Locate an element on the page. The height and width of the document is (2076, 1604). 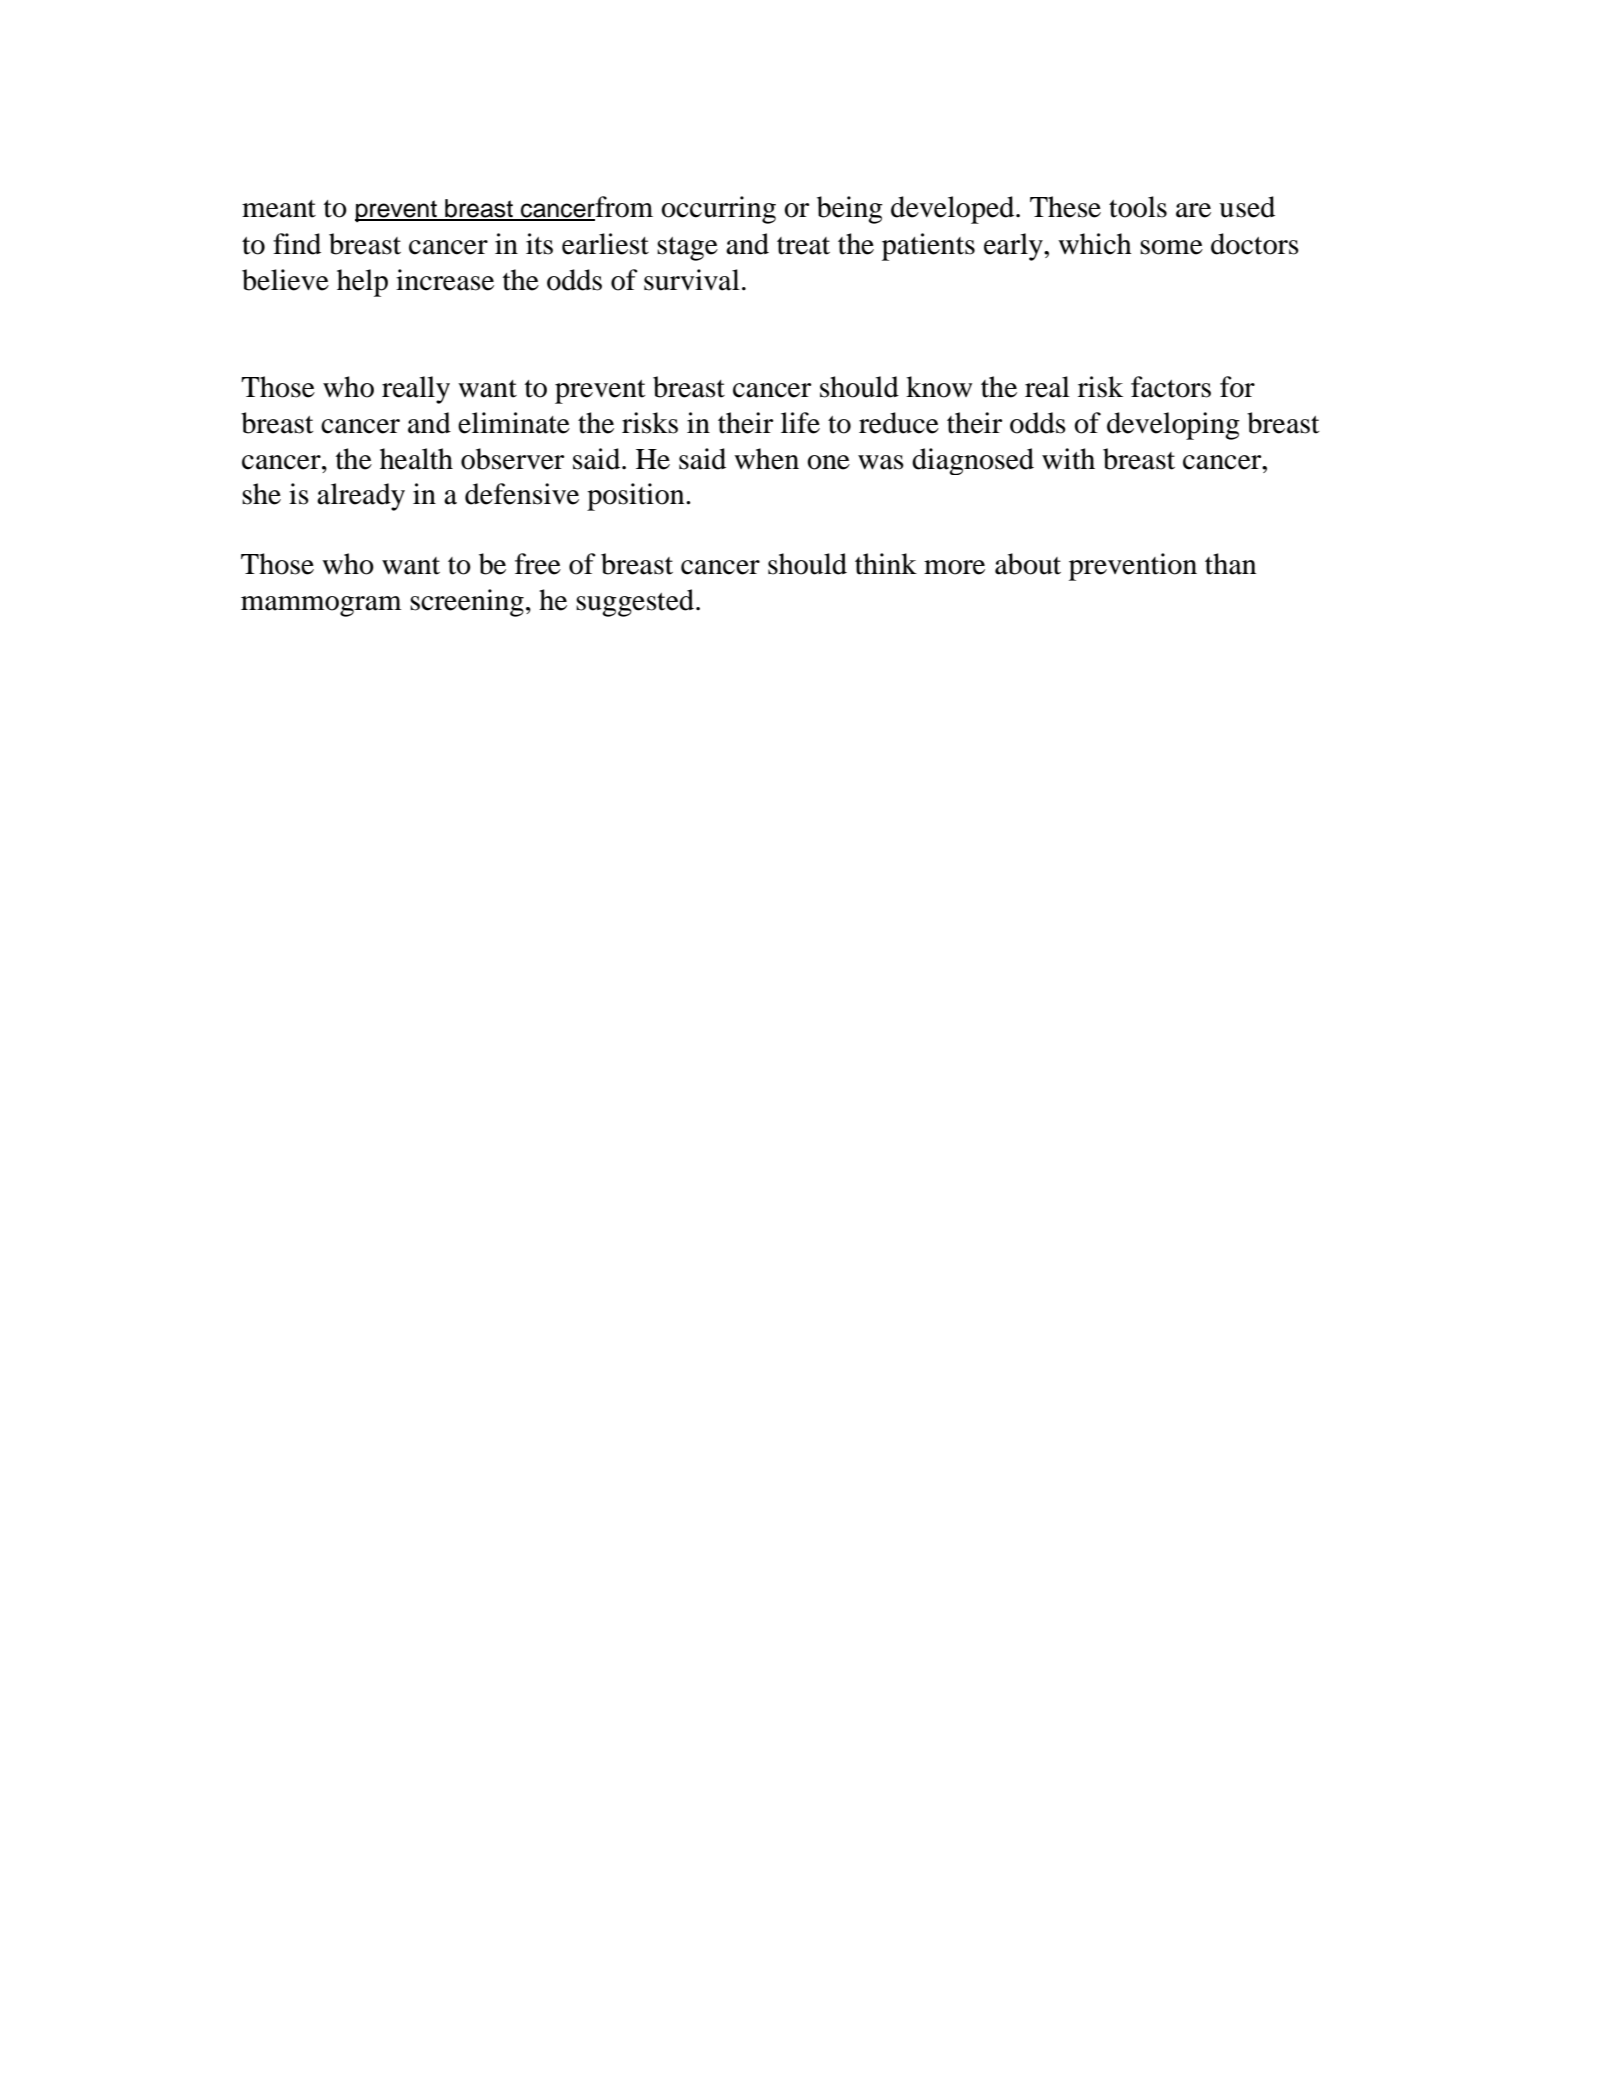
occurring is located at coordinates (718, 210).
